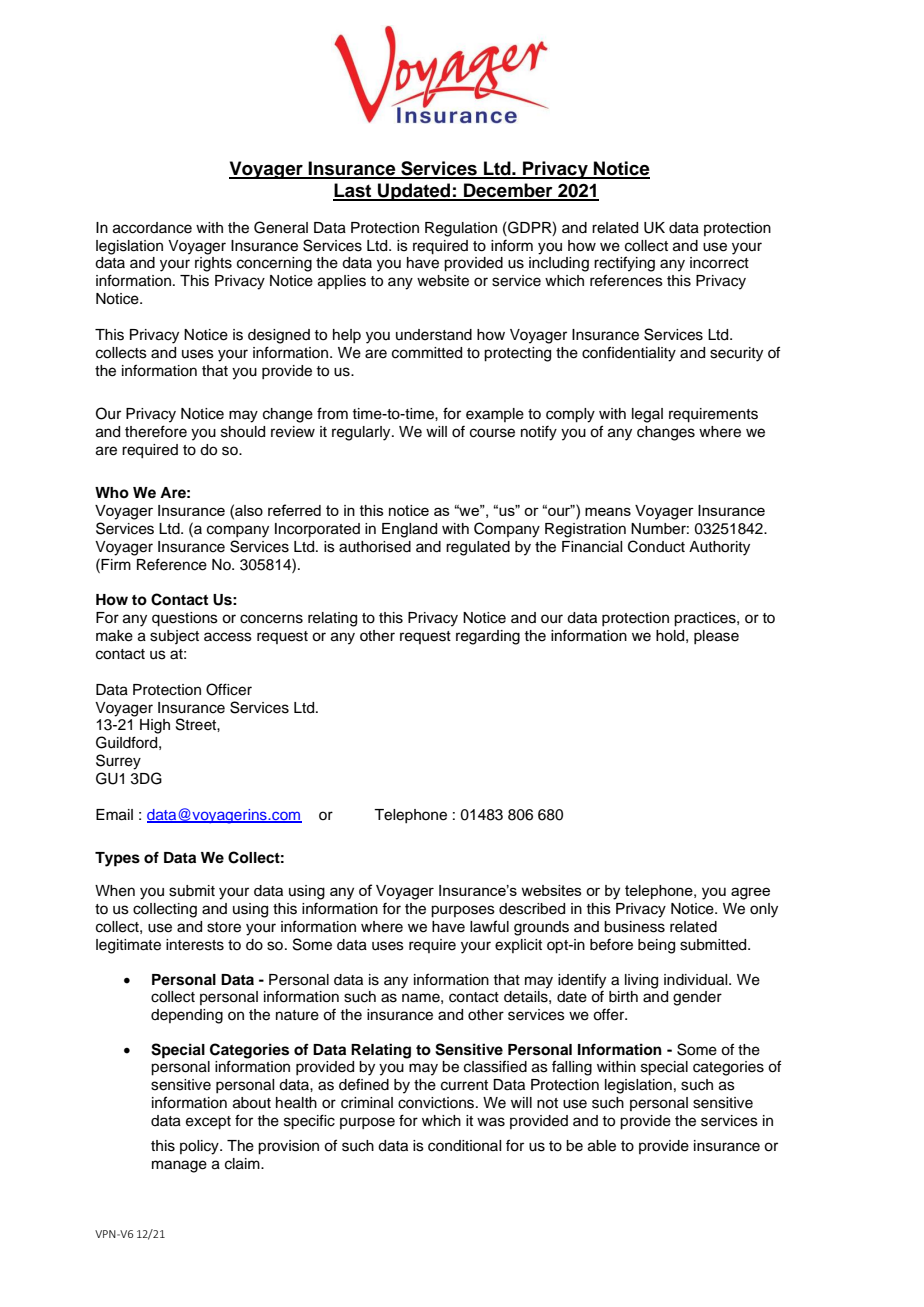 The width and height of the screenshot is (924, 1307). What do you see at coordinates (229, 689) in the screenshot?
I see `Officer` at bounding box center [229, 689].
